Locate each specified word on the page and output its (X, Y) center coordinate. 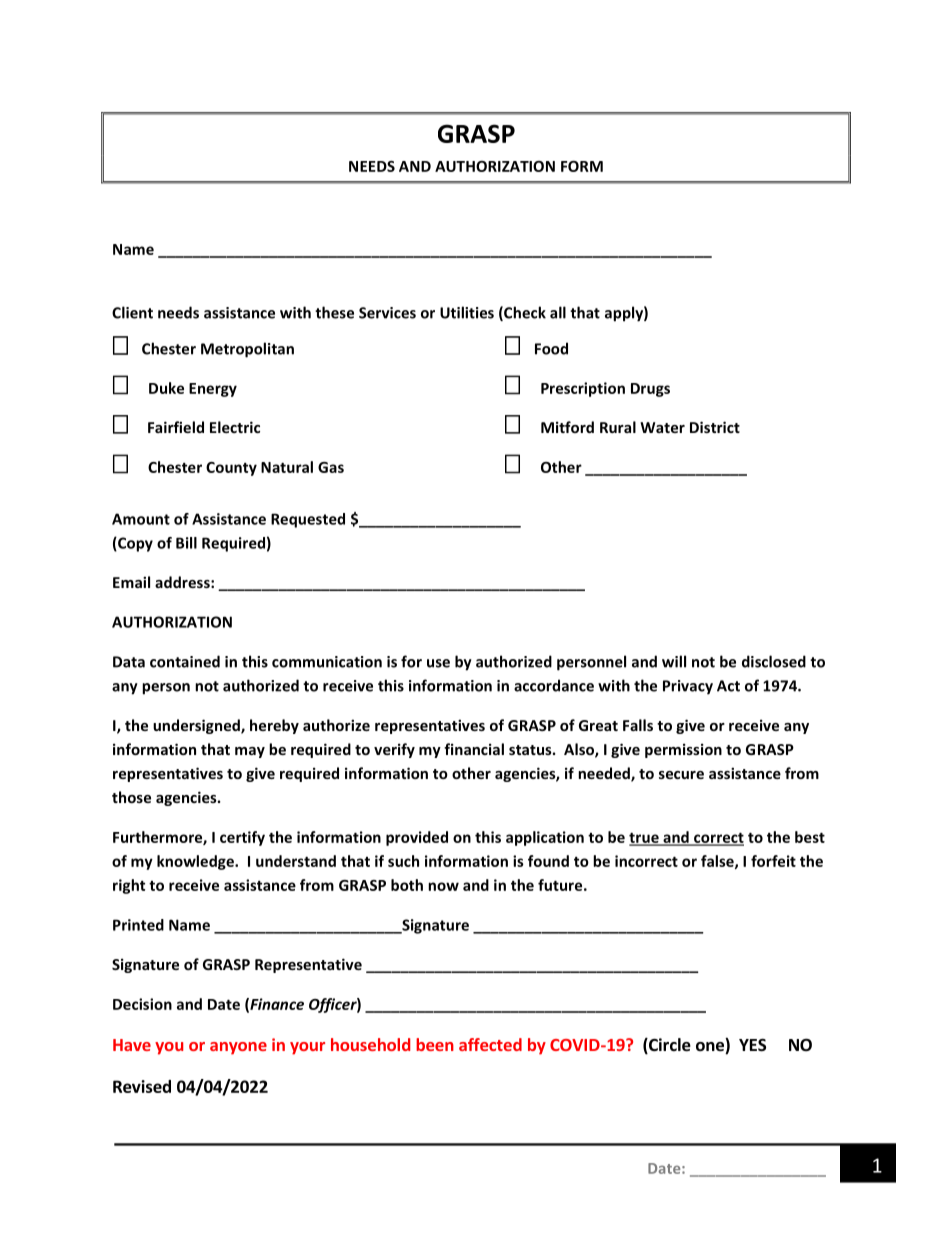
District (715, 427)
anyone (238, 1048)
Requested (308, 520)
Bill (186, 543)
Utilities (467, 312)
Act (728, 686)
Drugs (650, 390)
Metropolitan (247, 350)
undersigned (197, 726)
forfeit (773, 861)
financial (474, 749)
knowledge (196, 862)
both (407, 885)
